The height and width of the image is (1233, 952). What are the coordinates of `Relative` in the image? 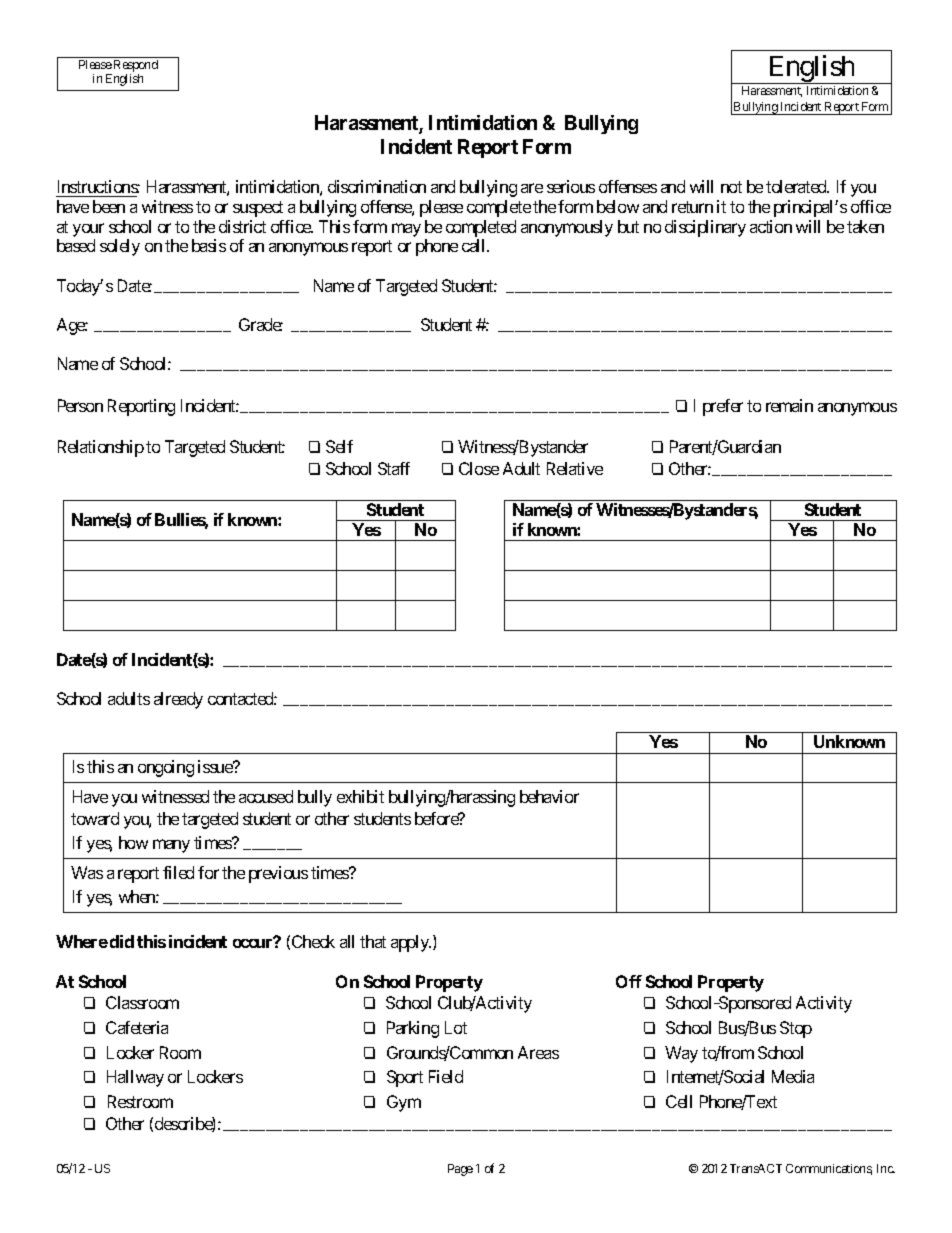 It's located at (575, 468).
